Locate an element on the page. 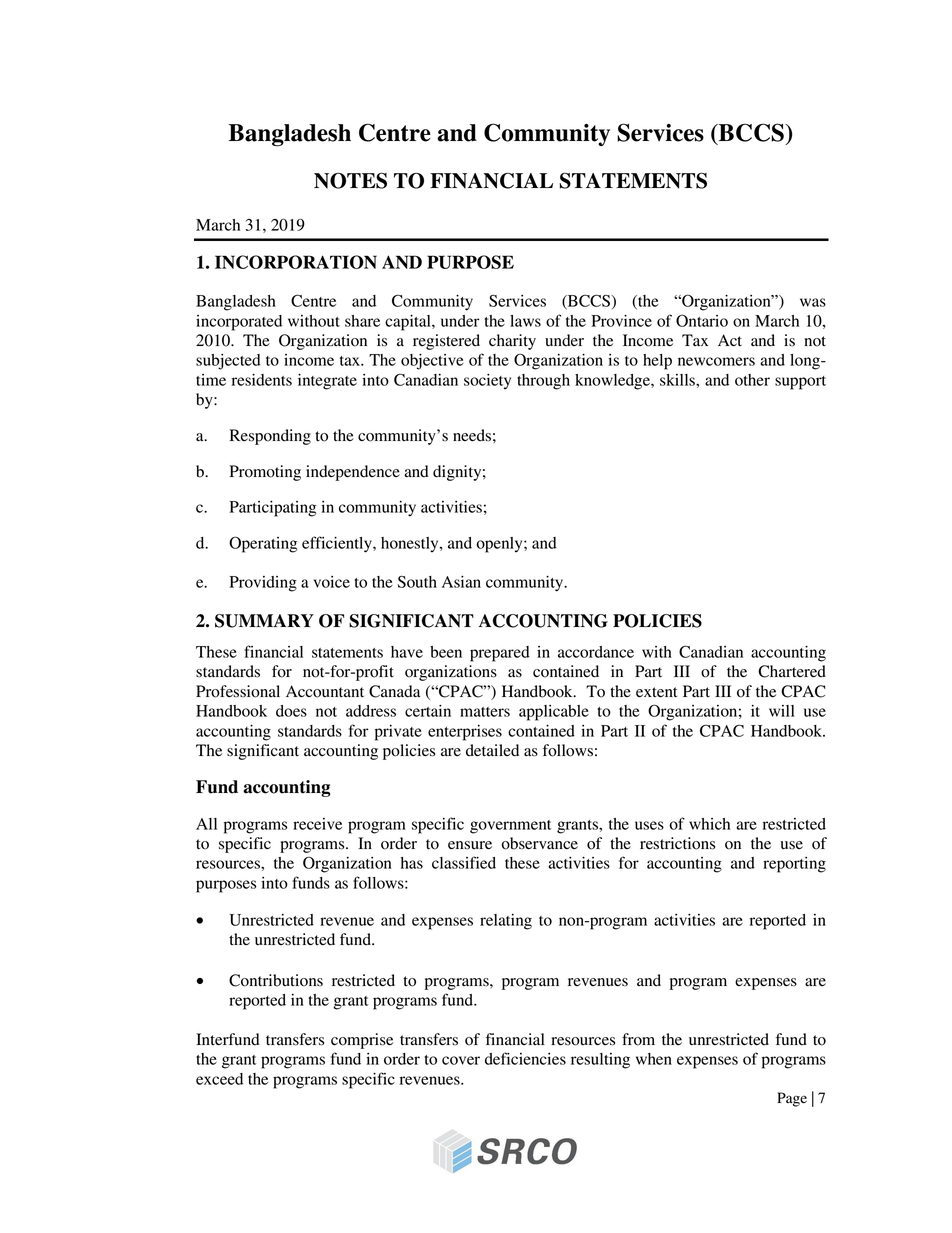  receive is located at coordinates (317, 824).
